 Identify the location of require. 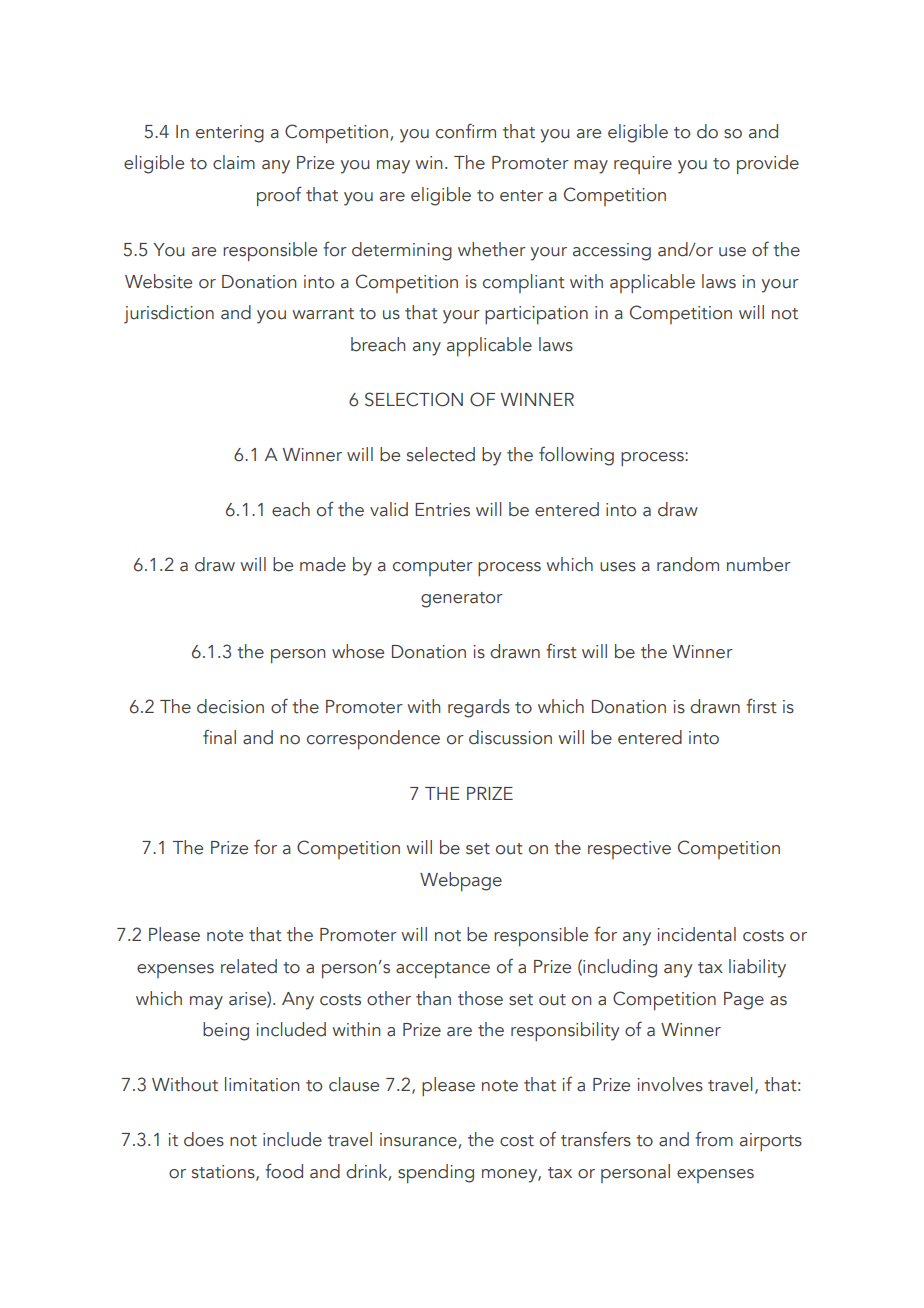
(643, 165).
